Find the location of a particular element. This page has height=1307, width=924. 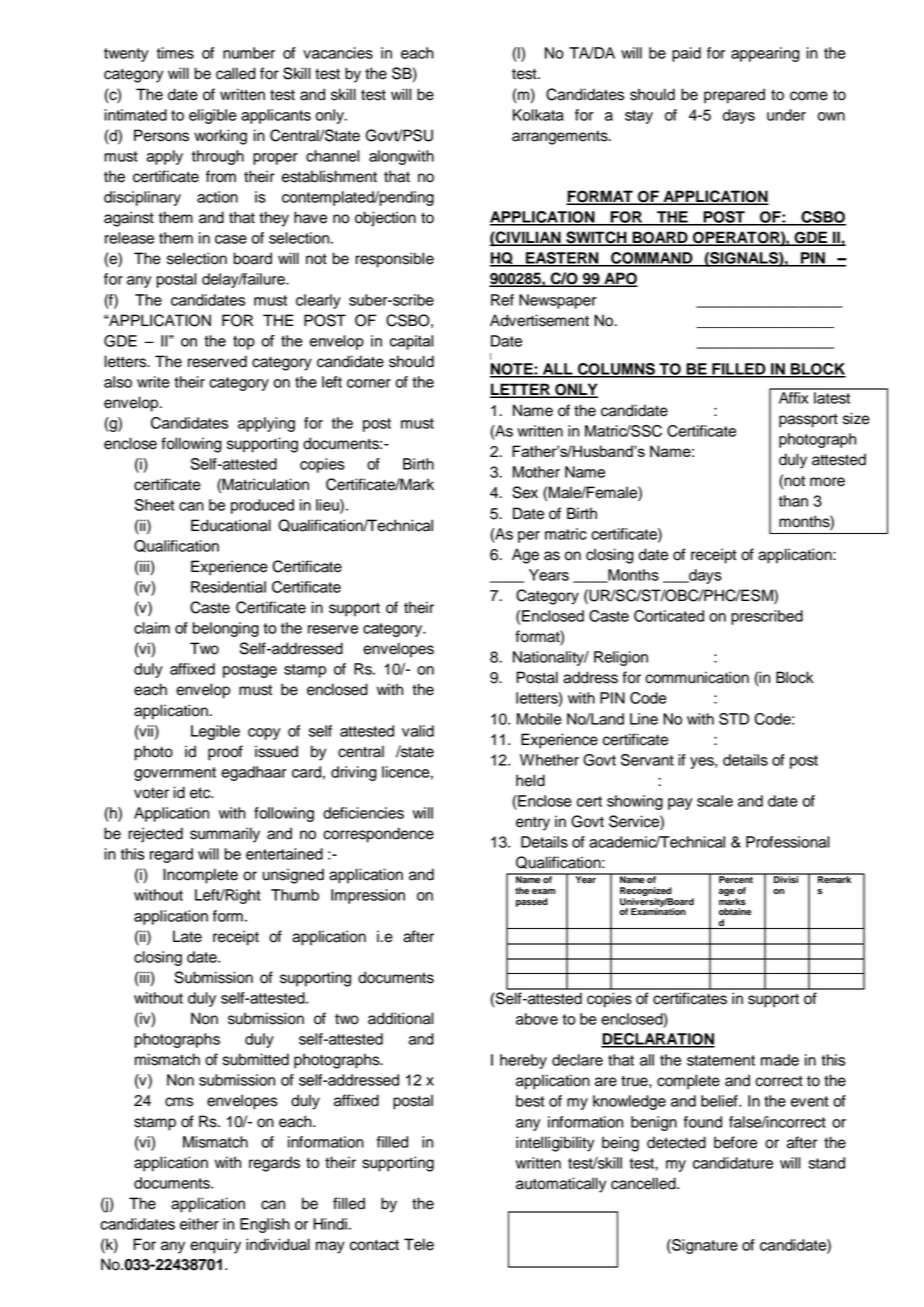

Advertisement is located at coordinates (539, 320).
